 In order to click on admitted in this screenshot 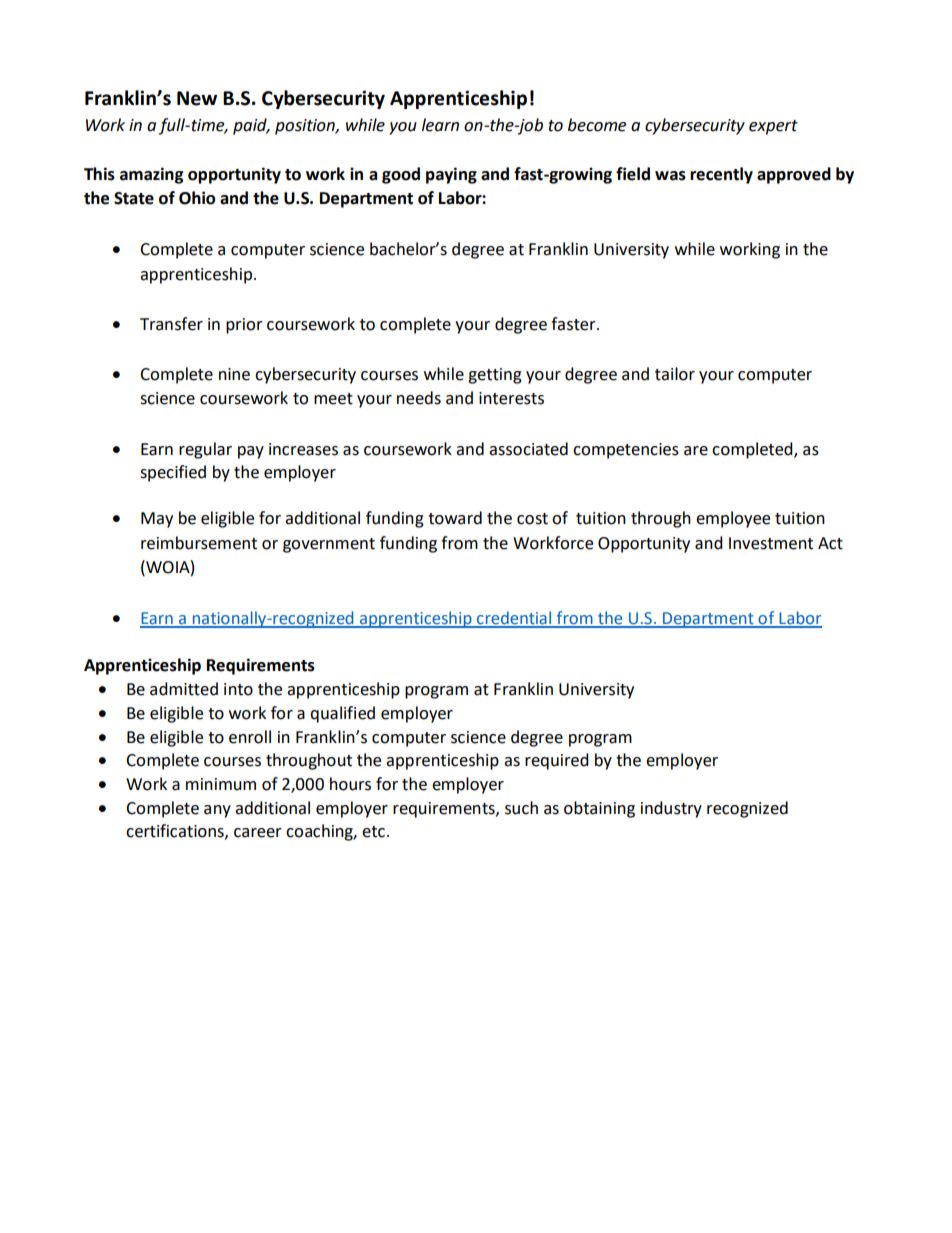, I will do `click(184, 689)`.
